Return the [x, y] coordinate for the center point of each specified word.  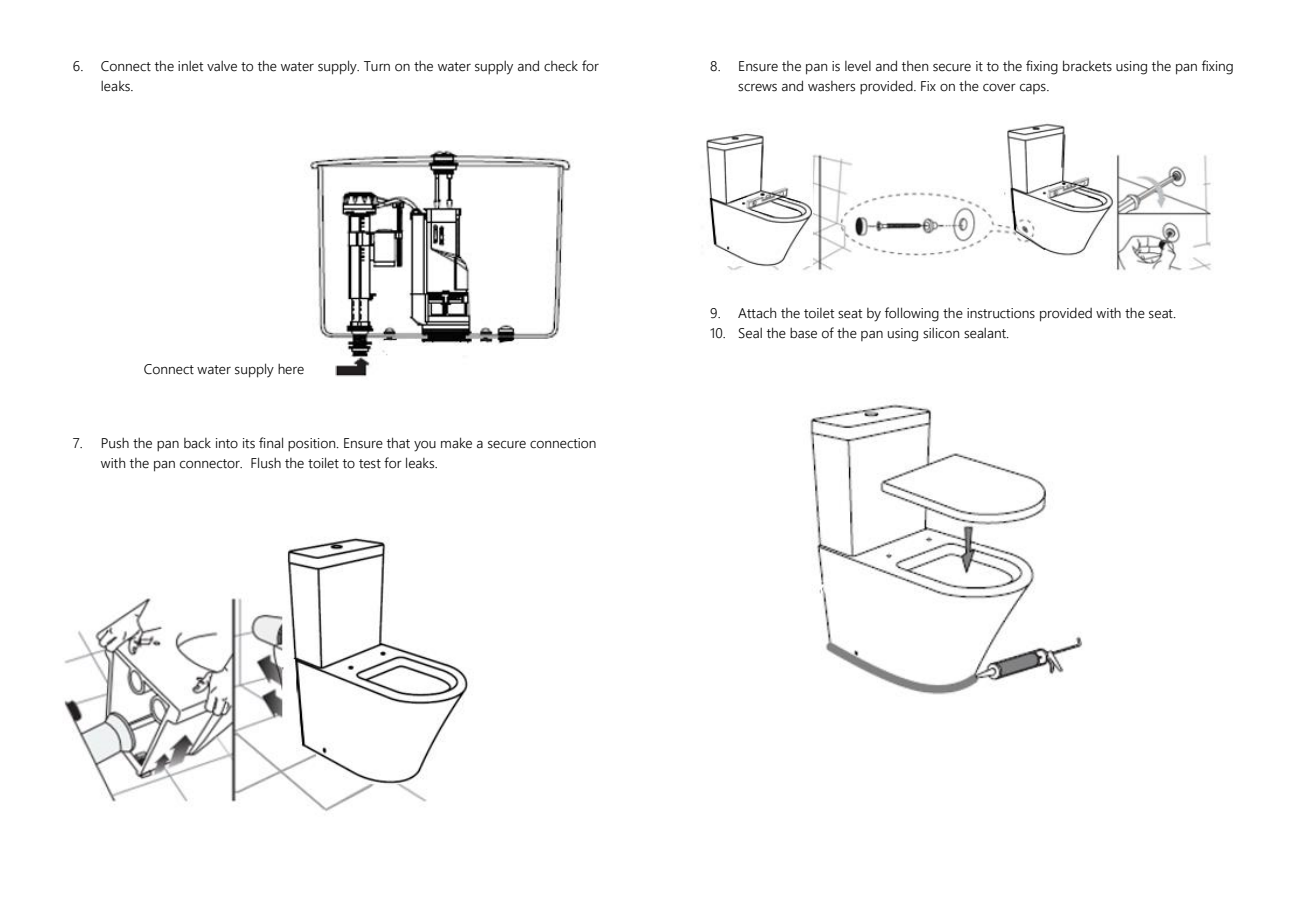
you [425, 446]
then [915, 66]
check [561, 66]
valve [222, 66]
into [227, 443]
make [456, 443]
